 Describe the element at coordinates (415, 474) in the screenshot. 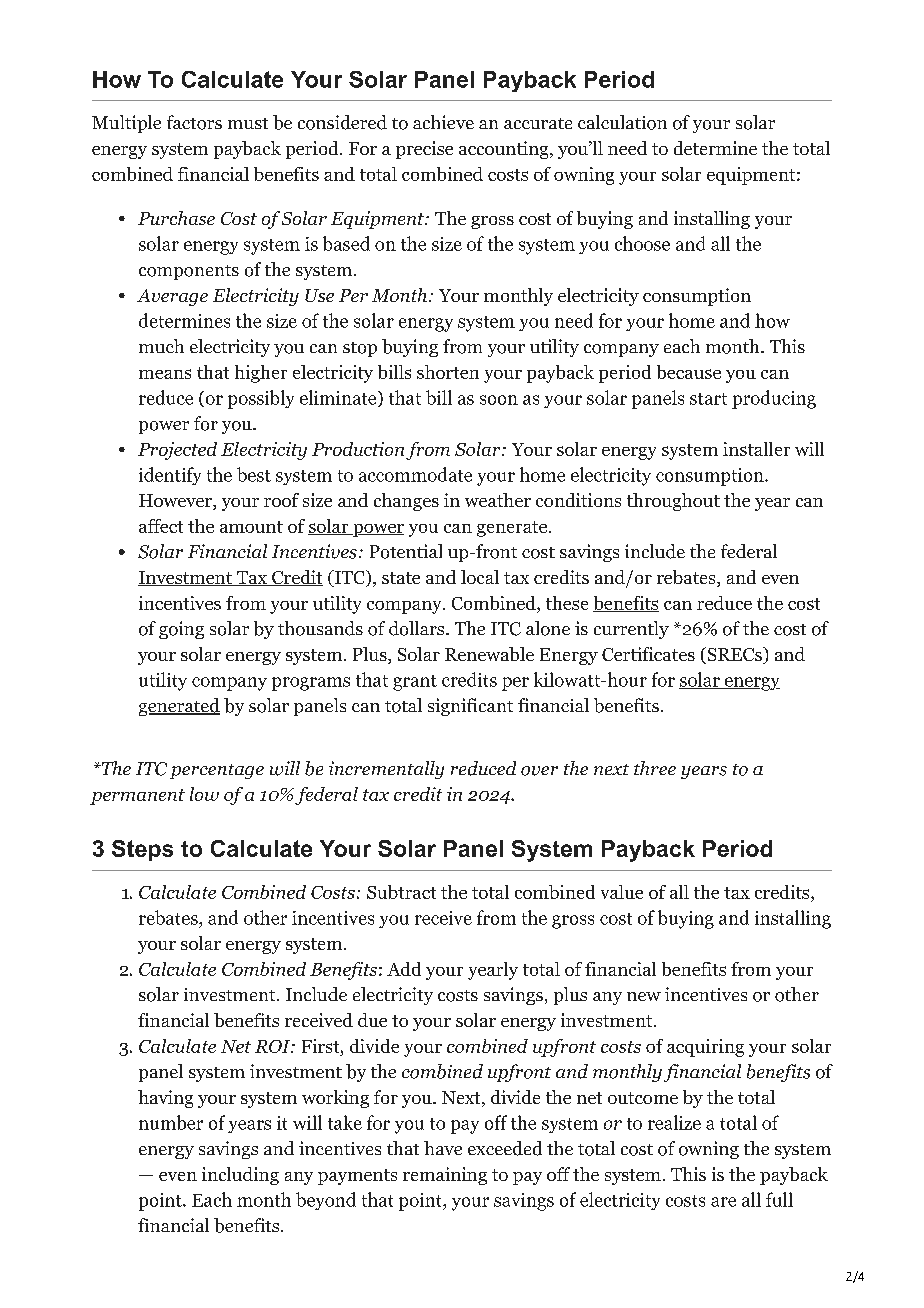

I see `accommodate` at that location.
